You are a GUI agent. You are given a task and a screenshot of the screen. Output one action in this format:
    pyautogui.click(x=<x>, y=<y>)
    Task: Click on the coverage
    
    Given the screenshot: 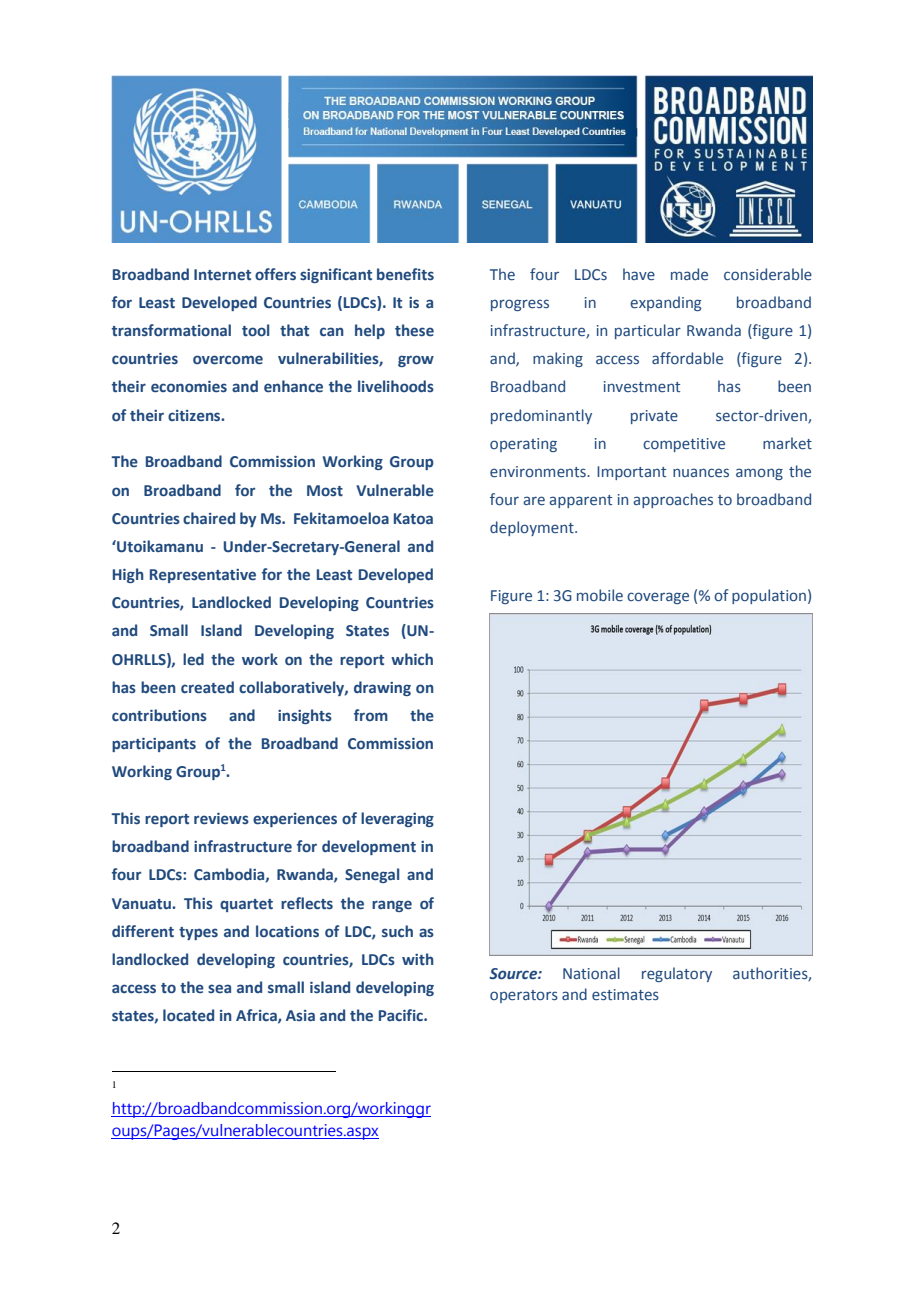 What is the action you would take?
    pyautogui.click(x=658, y=598)
